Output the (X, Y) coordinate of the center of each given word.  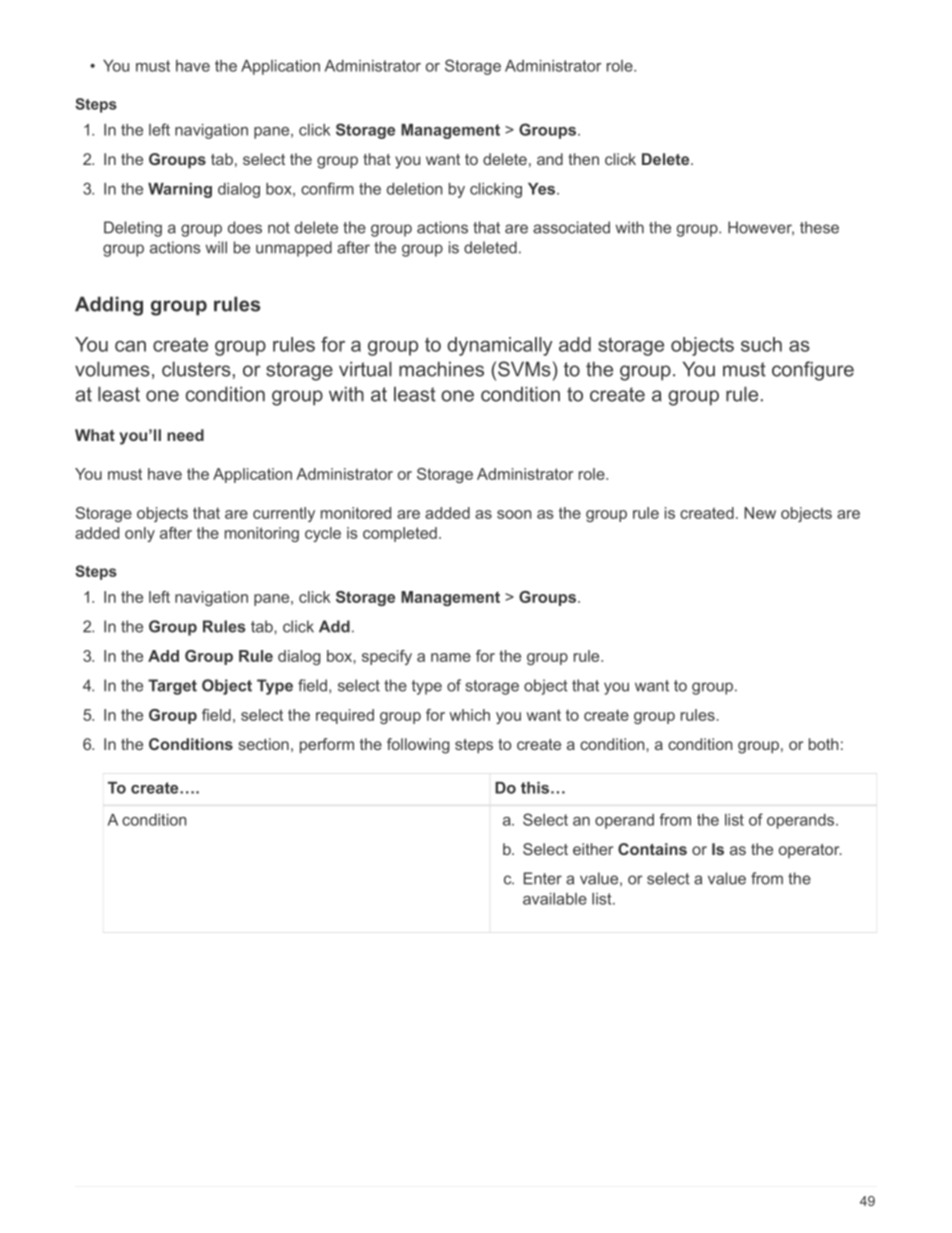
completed (400, 534)
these (819, 227)
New (760, 513)
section (263, 744)
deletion (414, 189)
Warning (180, 190)
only (140, 534)
